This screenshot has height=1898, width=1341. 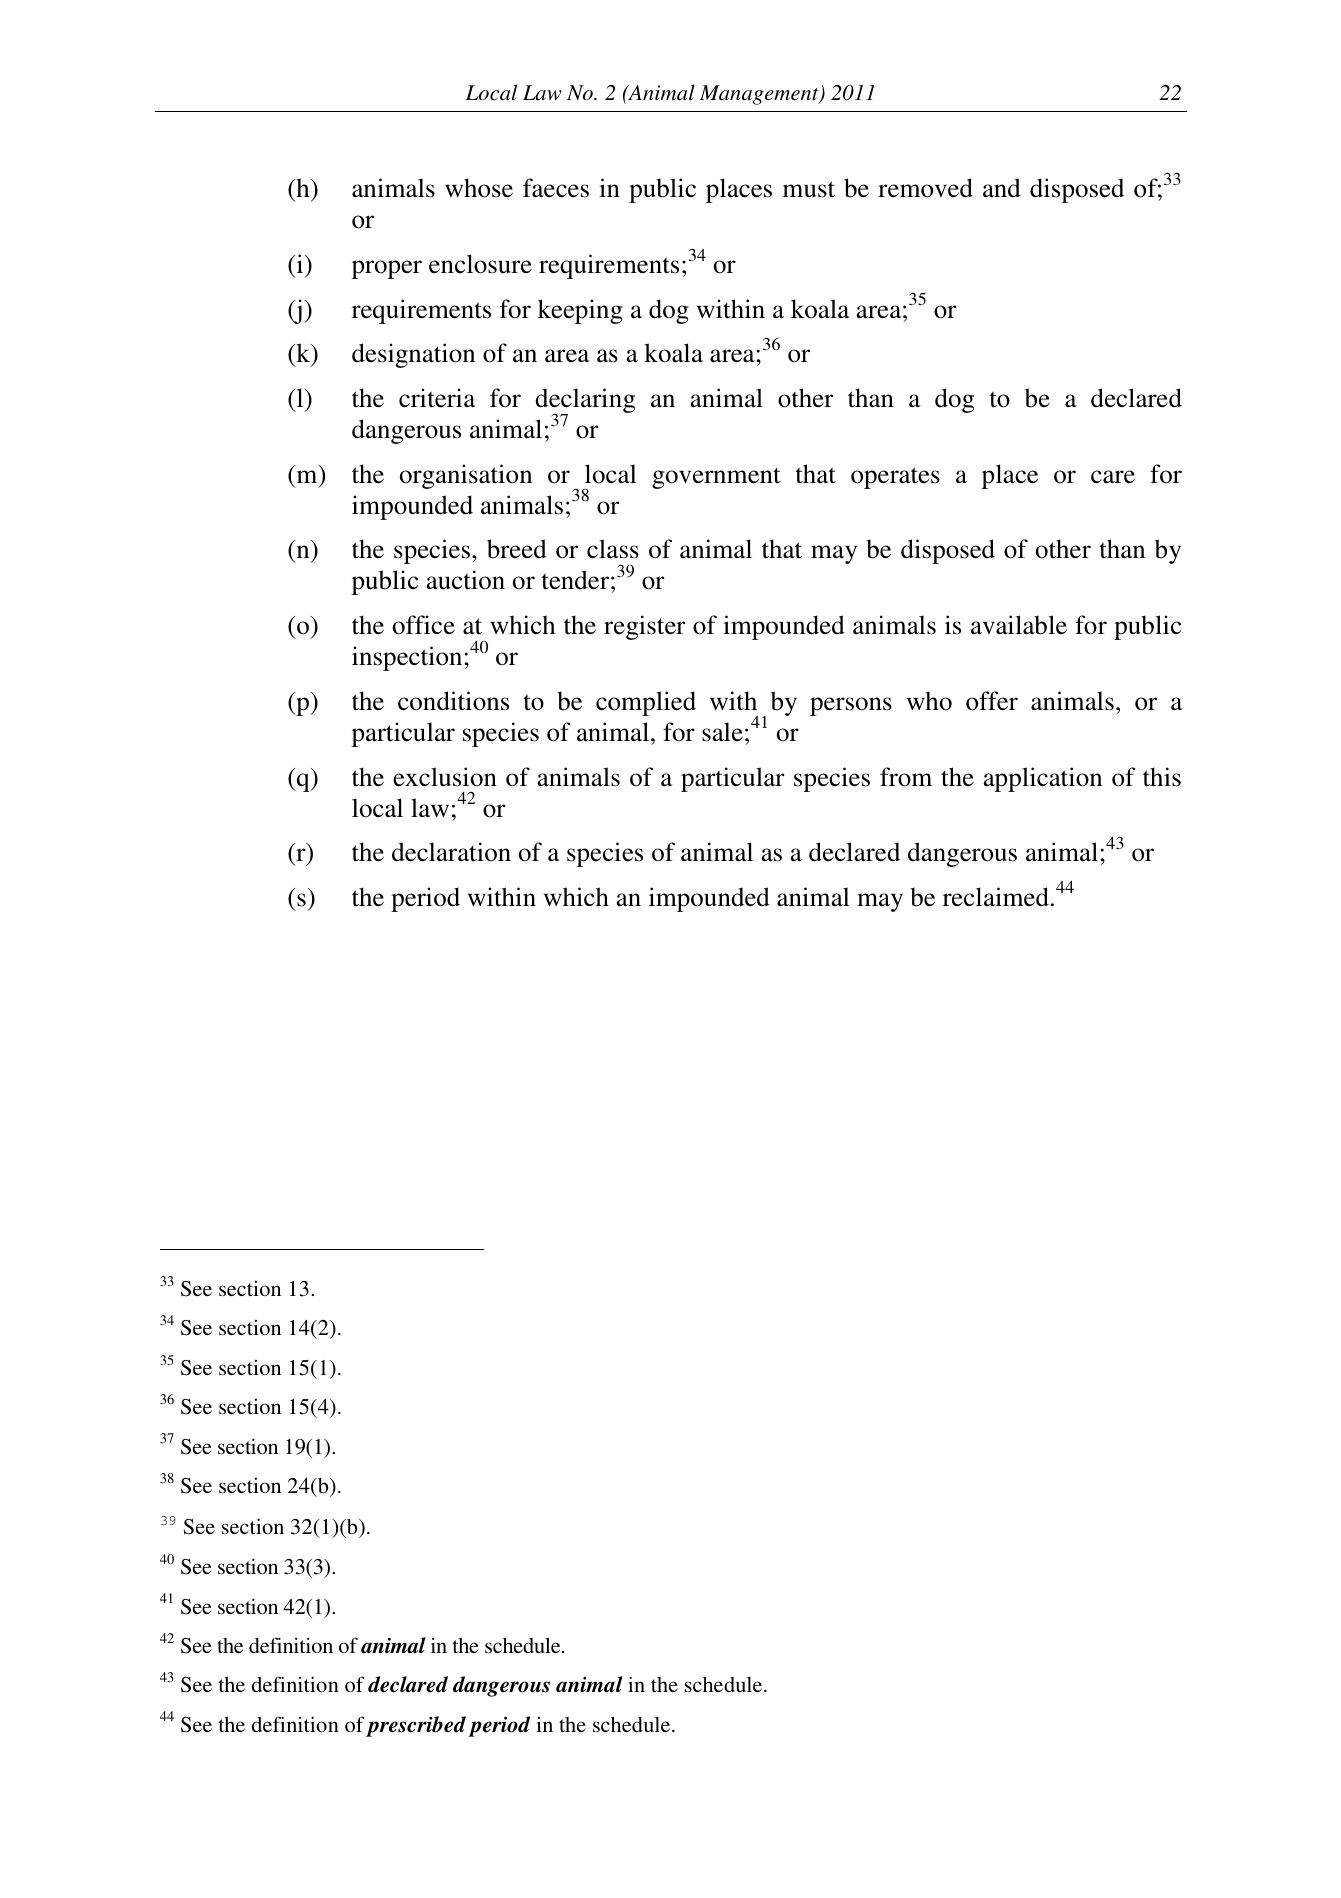 I want to click on prescribed, so click(x=416, y=1726).
